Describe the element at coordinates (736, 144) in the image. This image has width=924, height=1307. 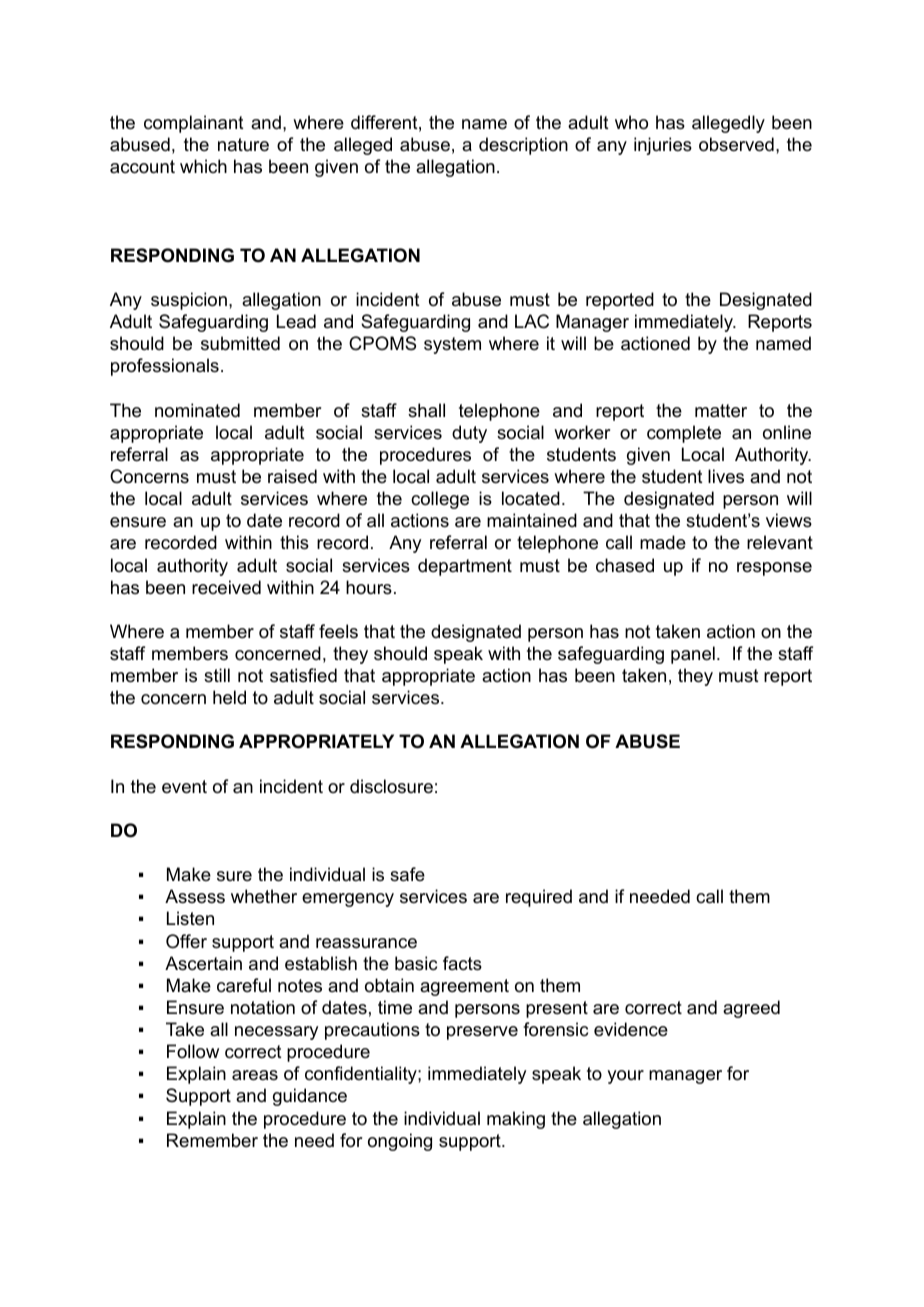
I see `observed` at that location.
